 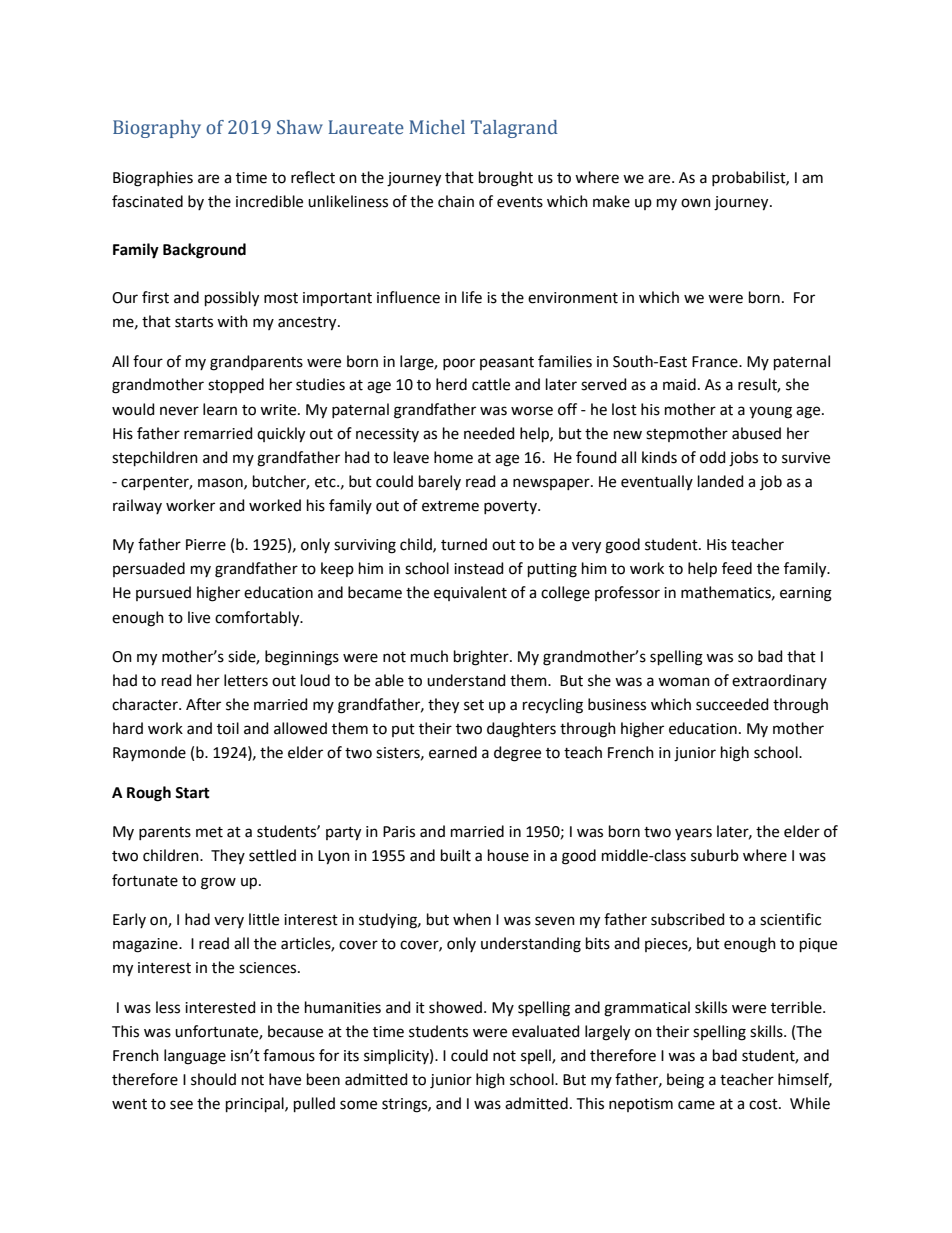 What do you see at coordinates (209, 832) in the screenshot?
I see `met` at bounding box center [209, 832].
